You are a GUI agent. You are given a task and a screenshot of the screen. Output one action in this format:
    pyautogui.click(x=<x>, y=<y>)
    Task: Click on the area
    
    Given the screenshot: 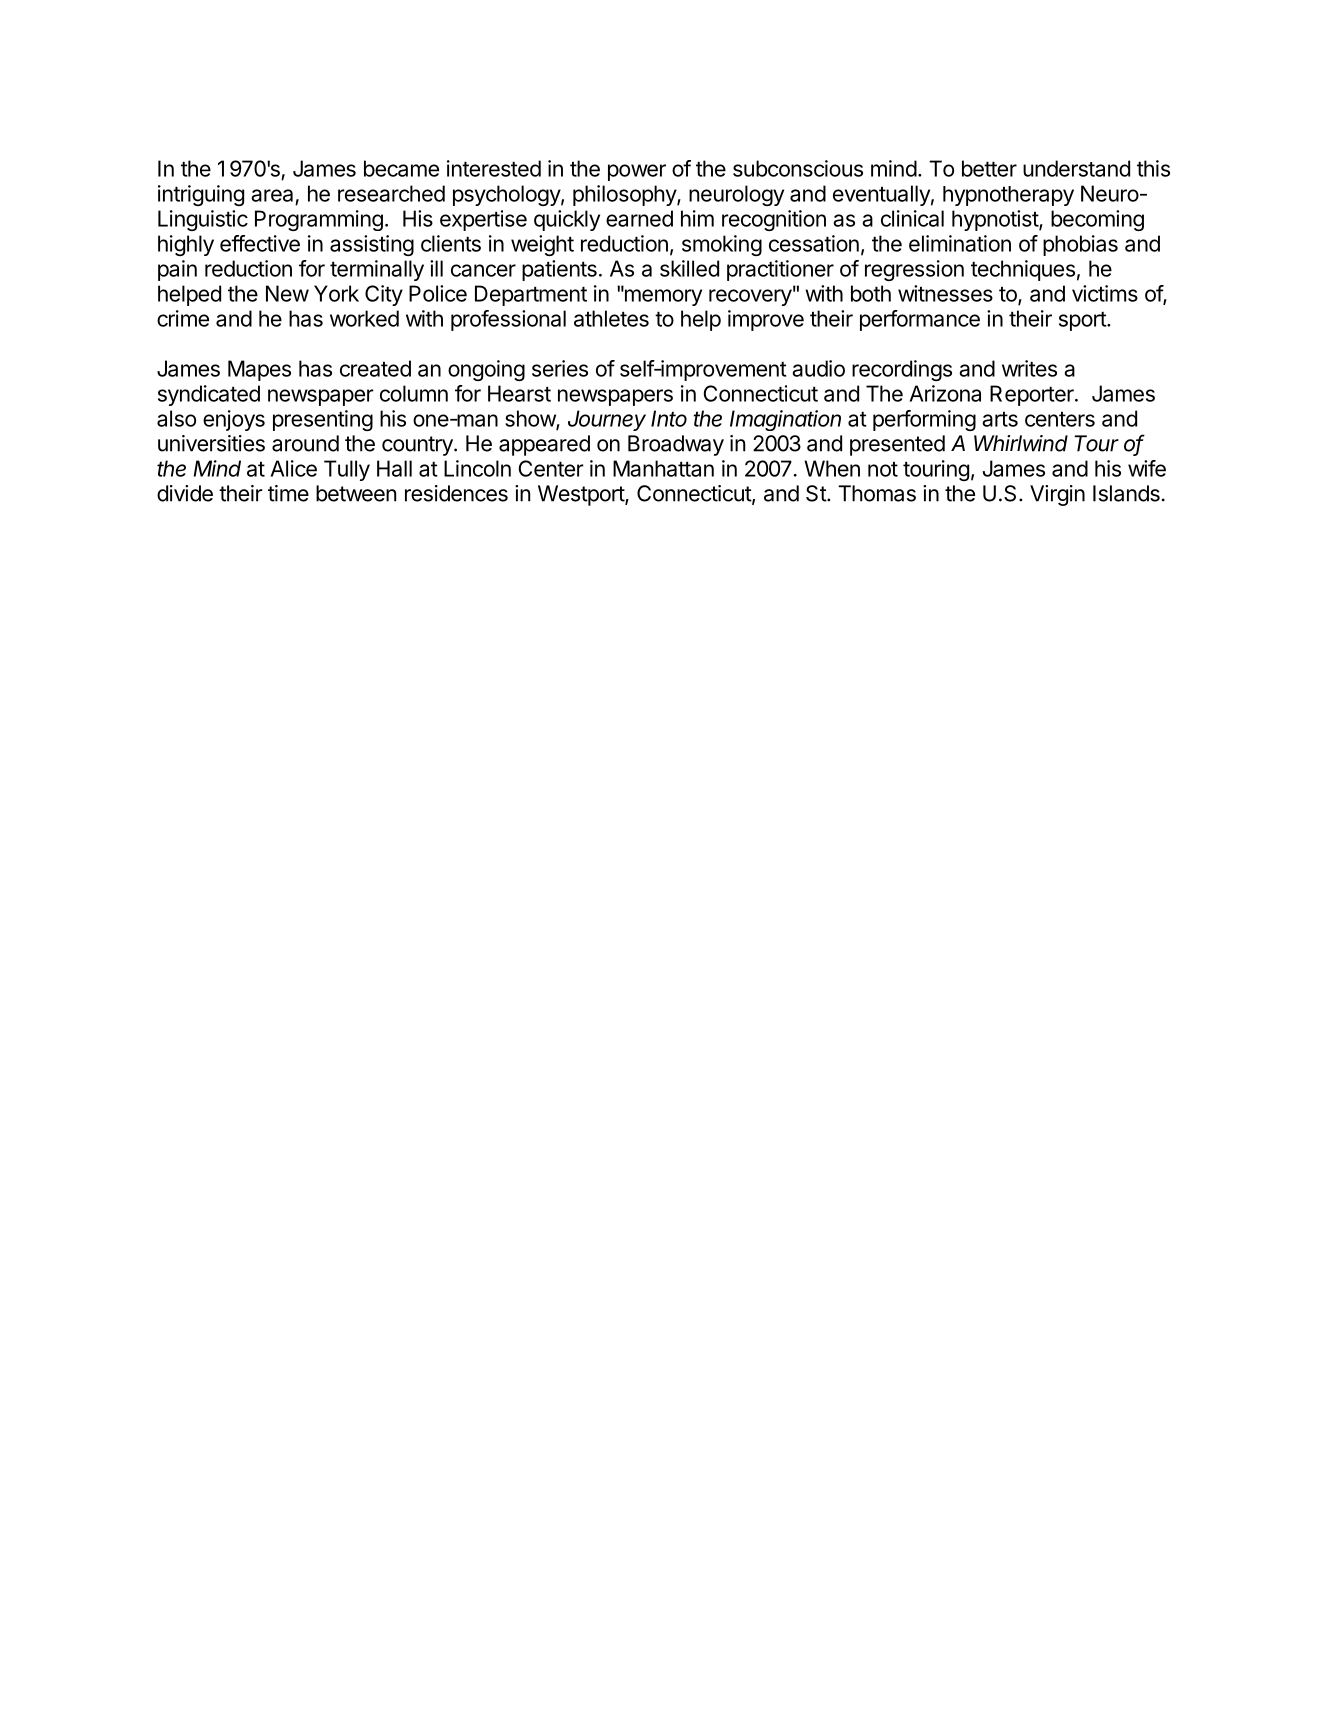 What is the action you would take?
    pyautogui.click(x=272, y=195)
